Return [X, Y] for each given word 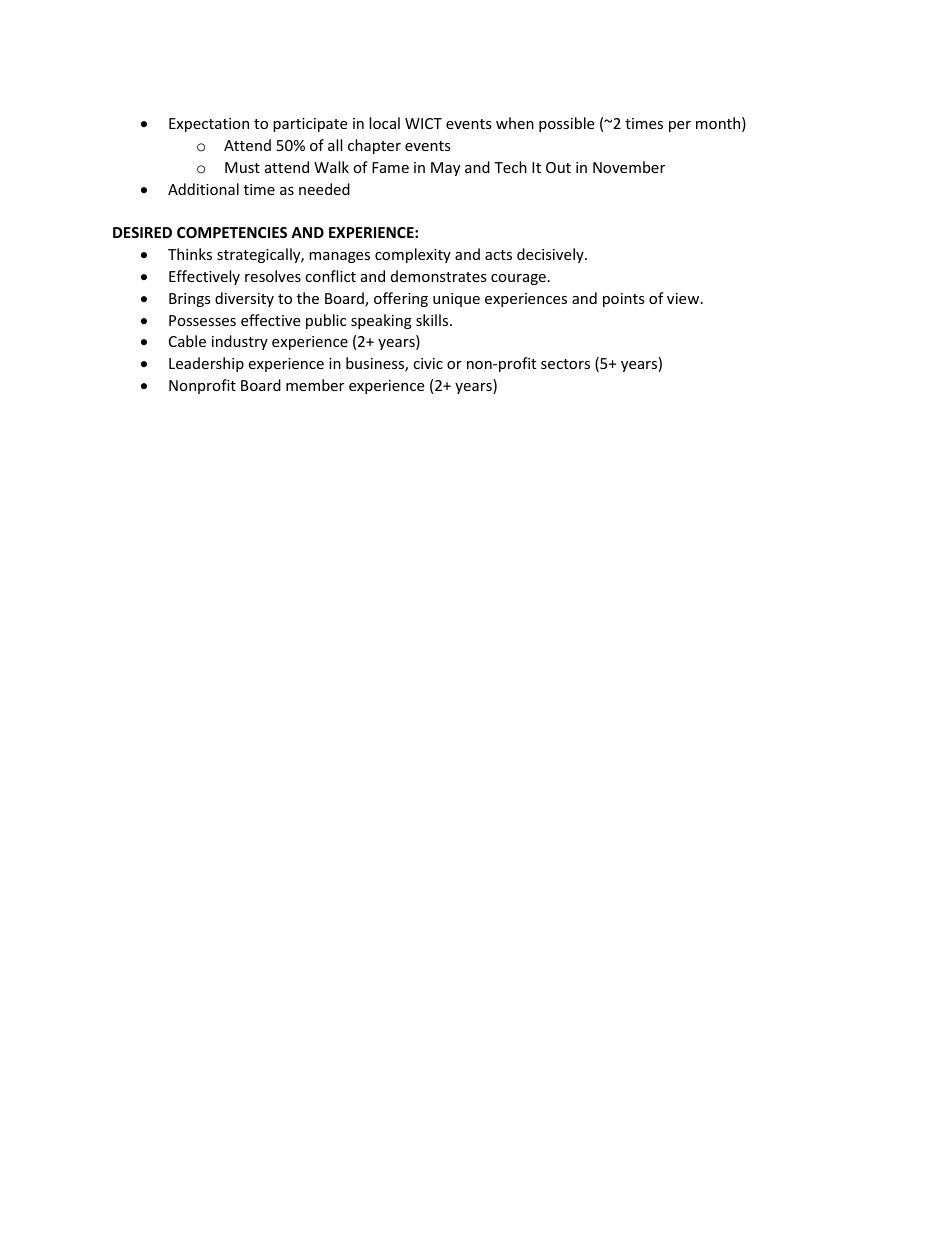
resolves [273, 276]
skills [433, 320]
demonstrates [439, 276]
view [684, 298]
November [629, 167]
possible [566, 124]
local [384, 123]
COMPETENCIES [232, 232]
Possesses [202, 320]
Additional [203, 189]
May [445, 169]
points [624, 300]
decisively [551, 255]
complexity [413, 255]
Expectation [209, 125]
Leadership [206, 364]
